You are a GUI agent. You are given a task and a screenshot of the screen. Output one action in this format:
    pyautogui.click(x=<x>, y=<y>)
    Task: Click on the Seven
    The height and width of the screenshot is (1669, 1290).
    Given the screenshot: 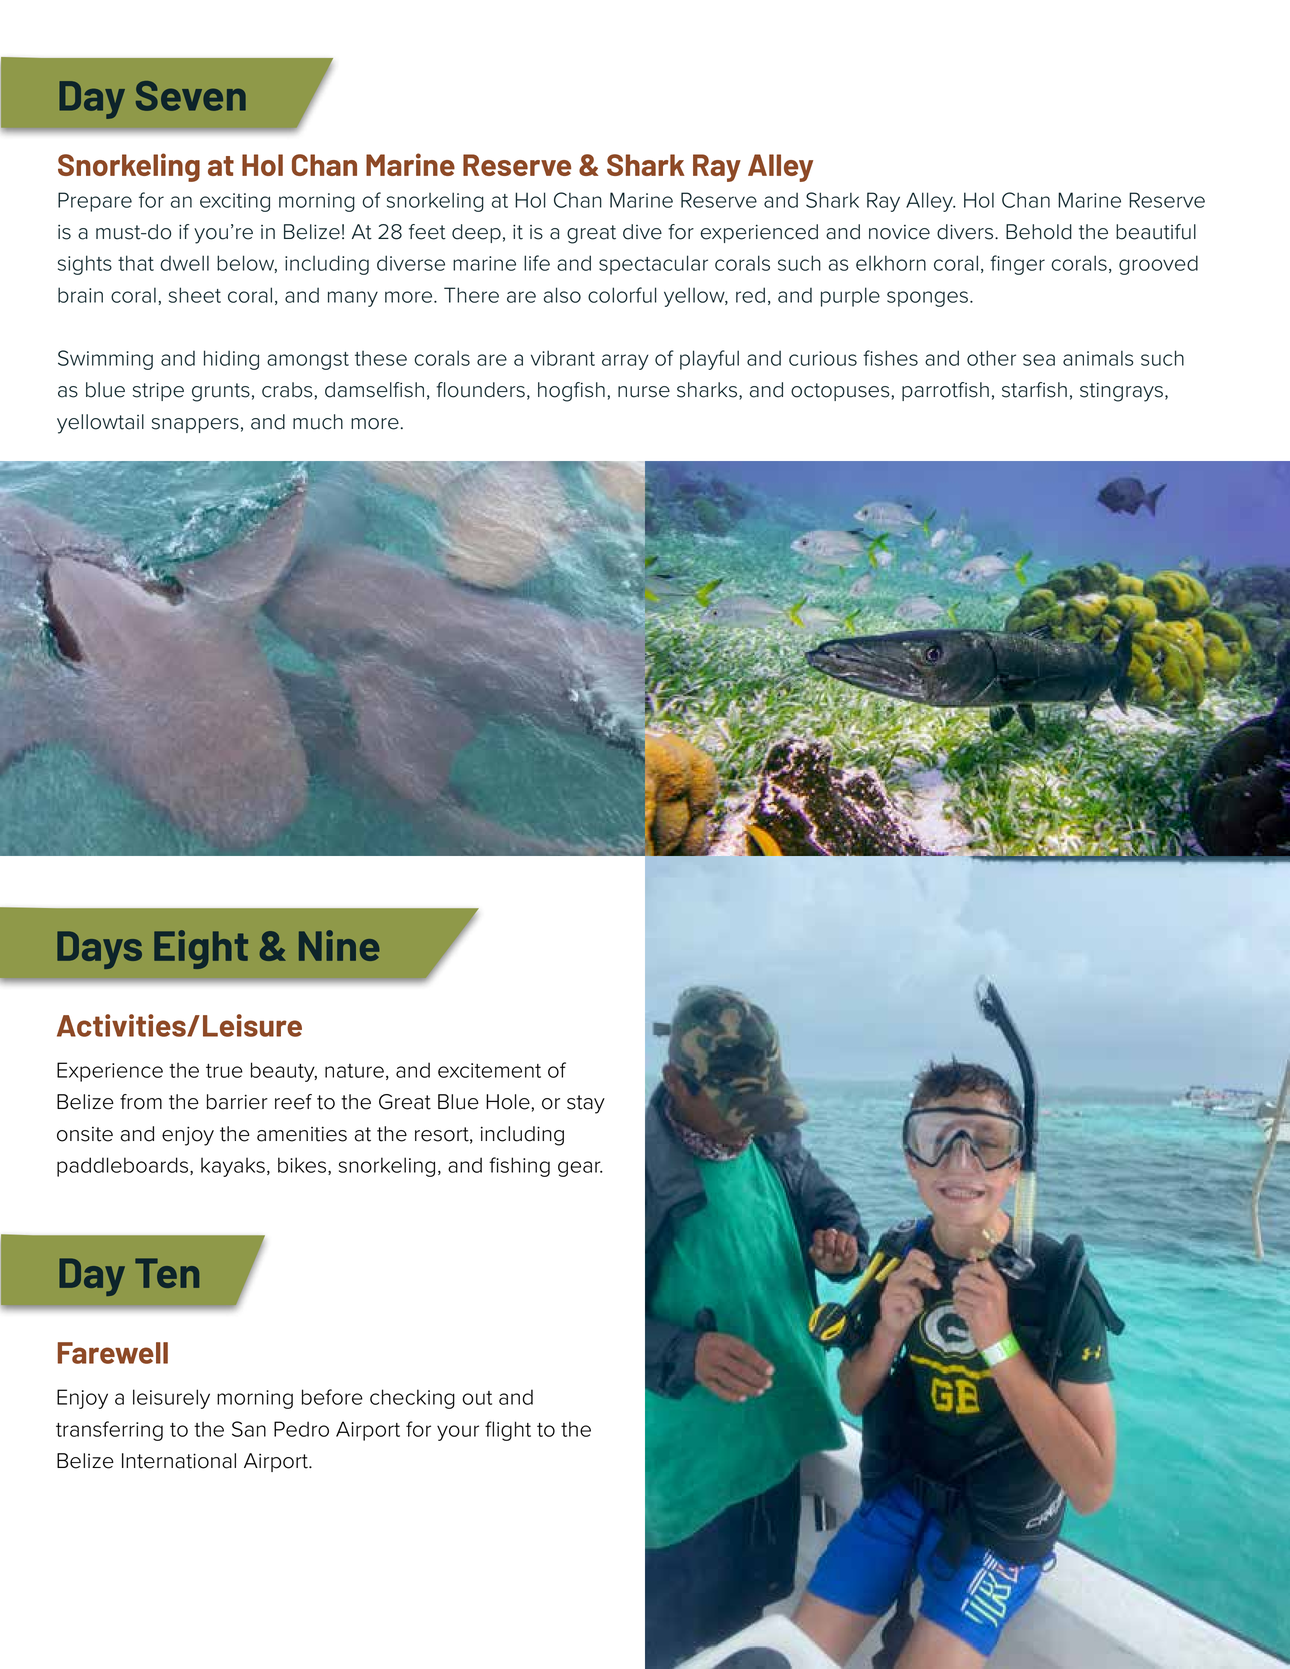 What is the action you would take?
    pyautogui.click(x=191, y=96)
